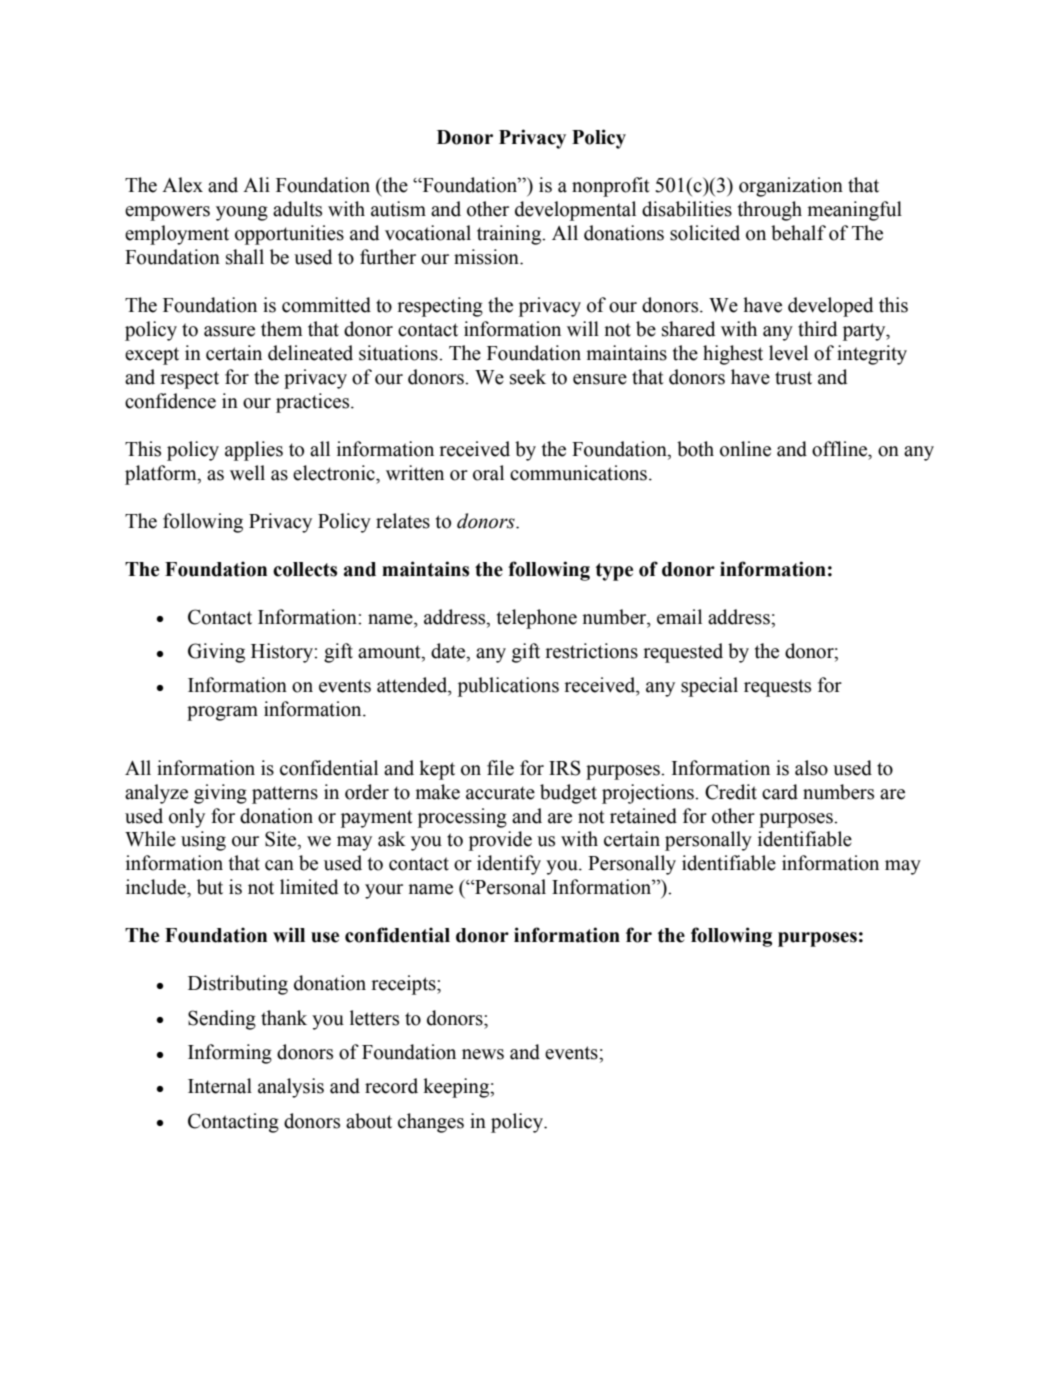  I want to click on news, so click(483, 1054).
